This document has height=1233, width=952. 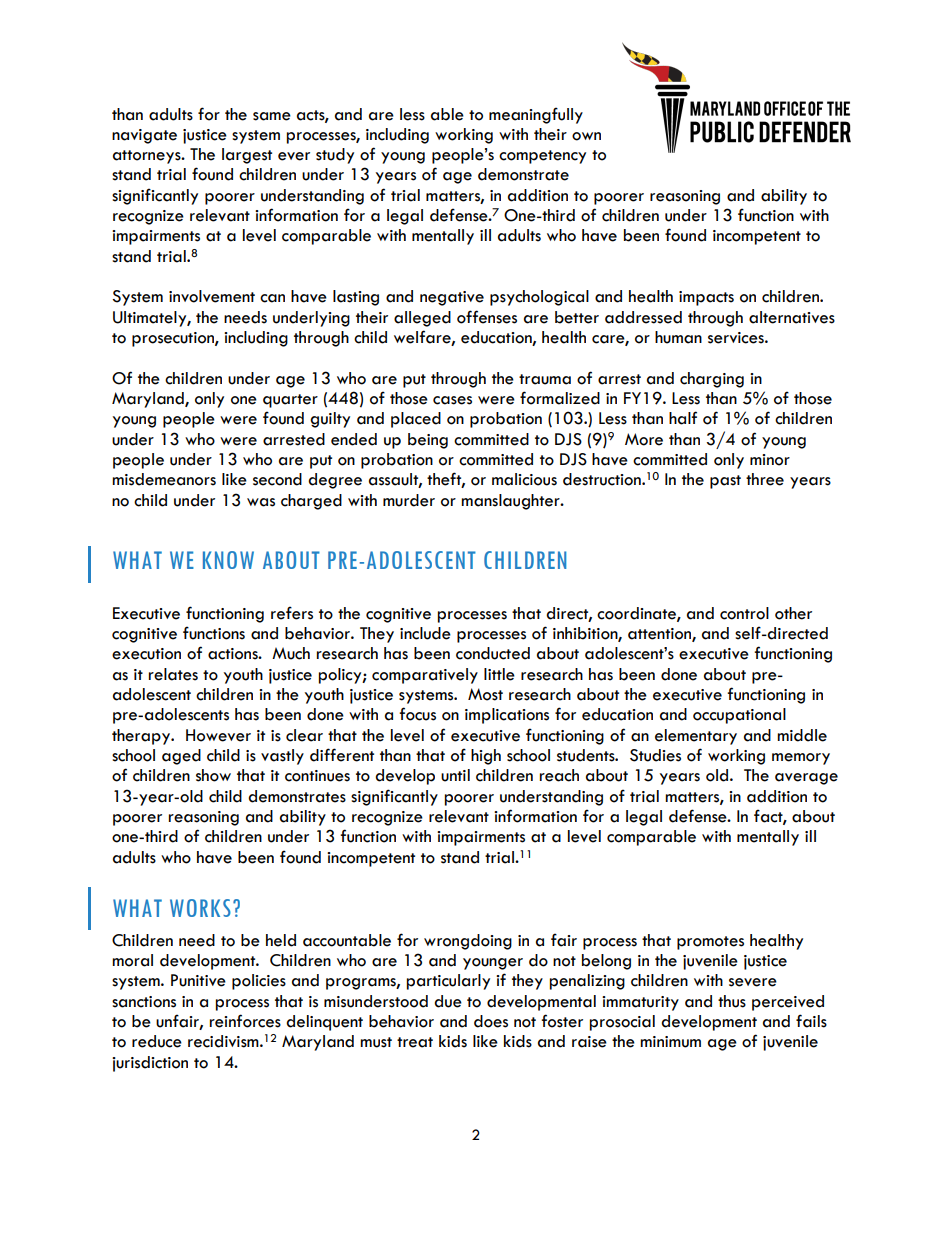 I want to click on reinforces, so click(x=245, y=1021).
